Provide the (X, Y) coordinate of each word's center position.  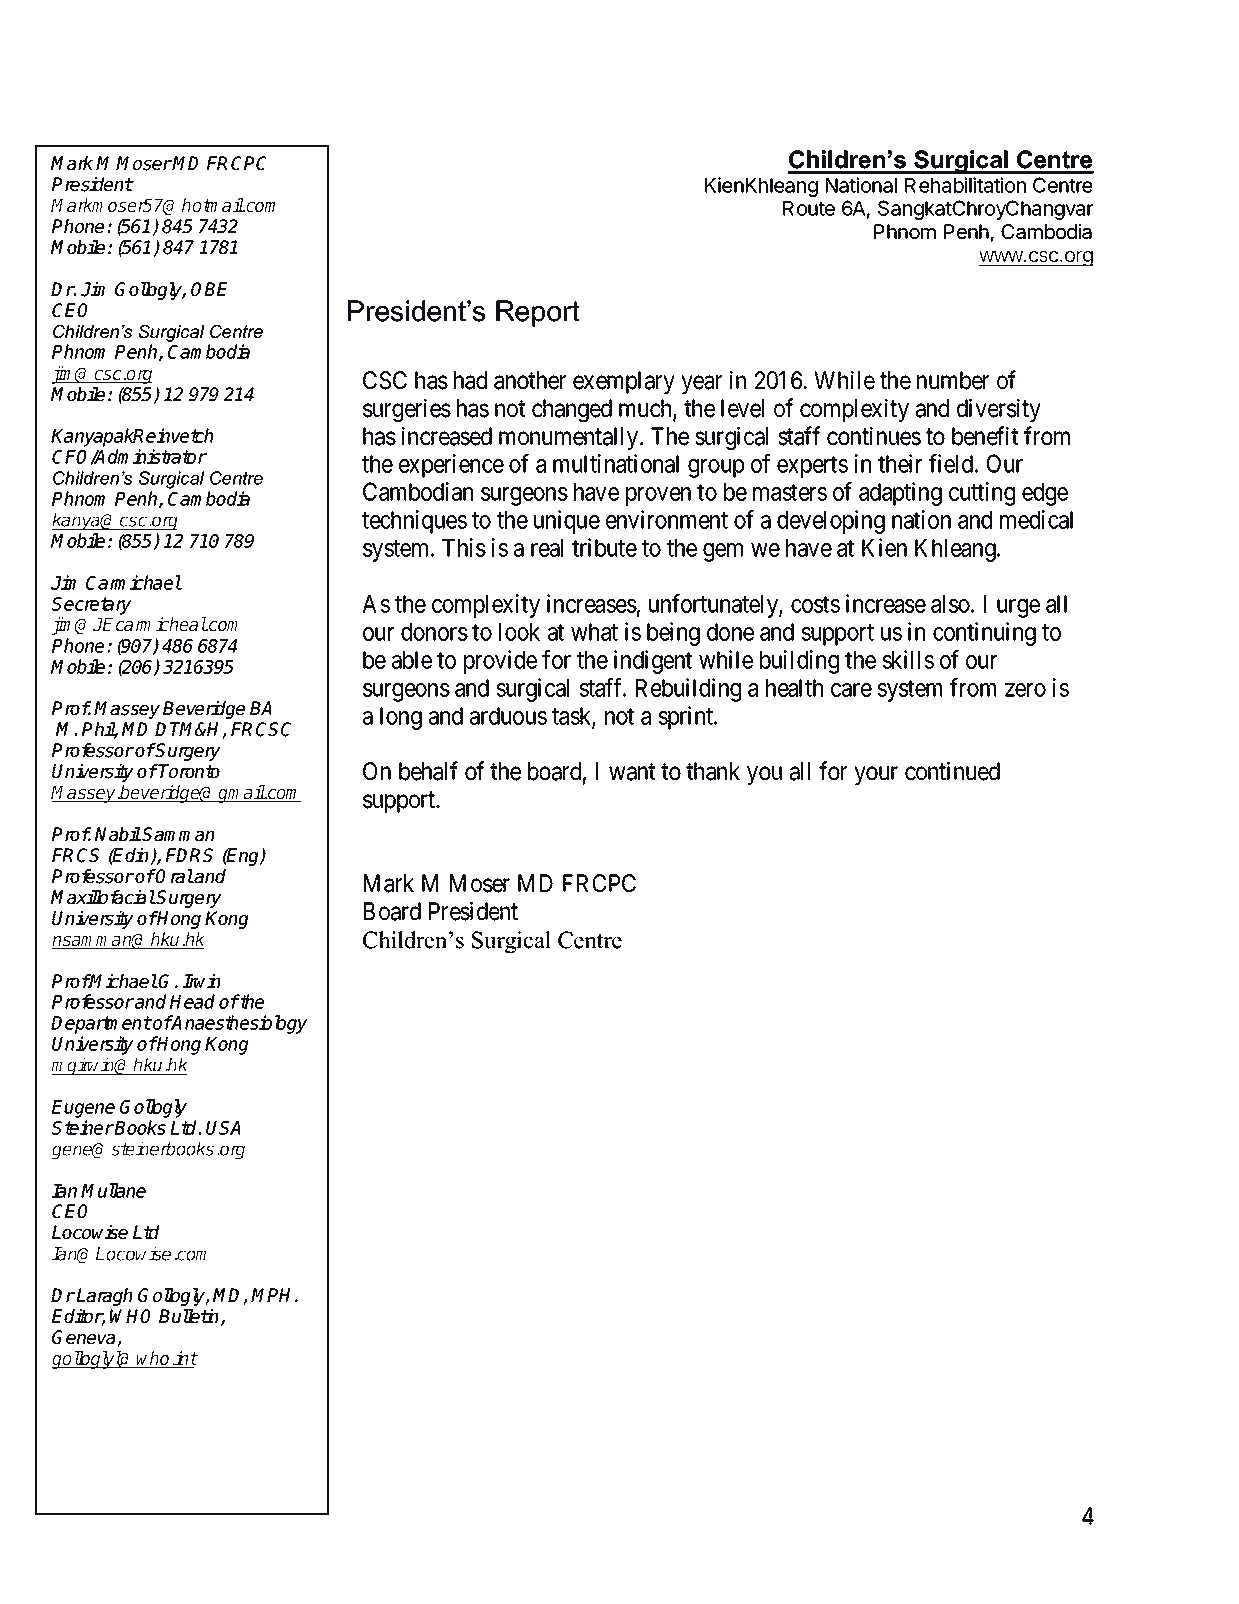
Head (192, 1001)
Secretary (92, 606)
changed (572, 411)
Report (537, 313)
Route (809, 208)
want (632, 772)
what (594, 632)
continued (952, 771)
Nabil (118, 834)
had (470, 380)
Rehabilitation (965, 185)
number (953, 380)
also (951, 604)
